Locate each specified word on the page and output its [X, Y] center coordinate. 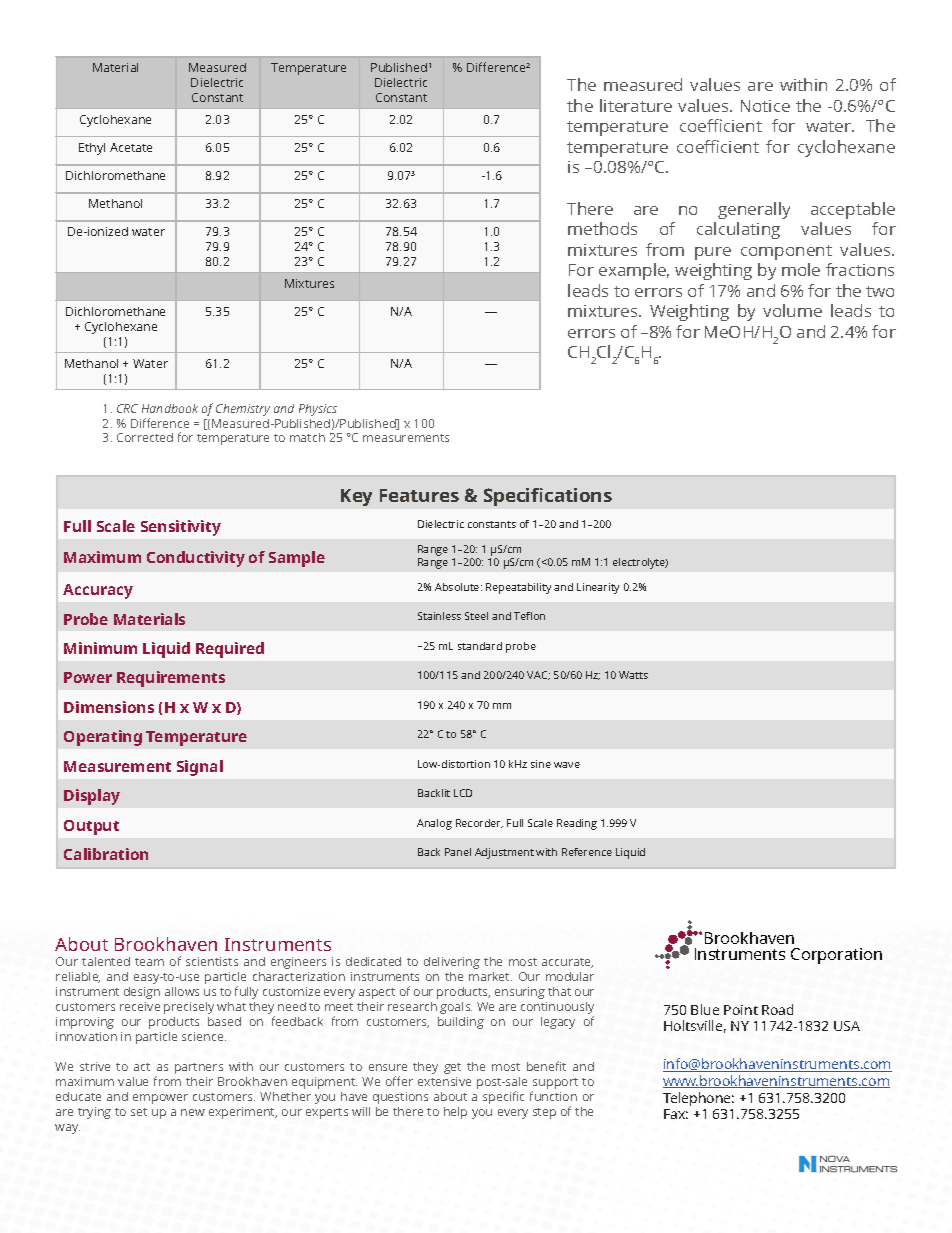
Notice [765, 106]
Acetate [131, 147]
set [139, 1112]
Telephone [698, 1099]
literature [636, 105]
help [455, 1113]
